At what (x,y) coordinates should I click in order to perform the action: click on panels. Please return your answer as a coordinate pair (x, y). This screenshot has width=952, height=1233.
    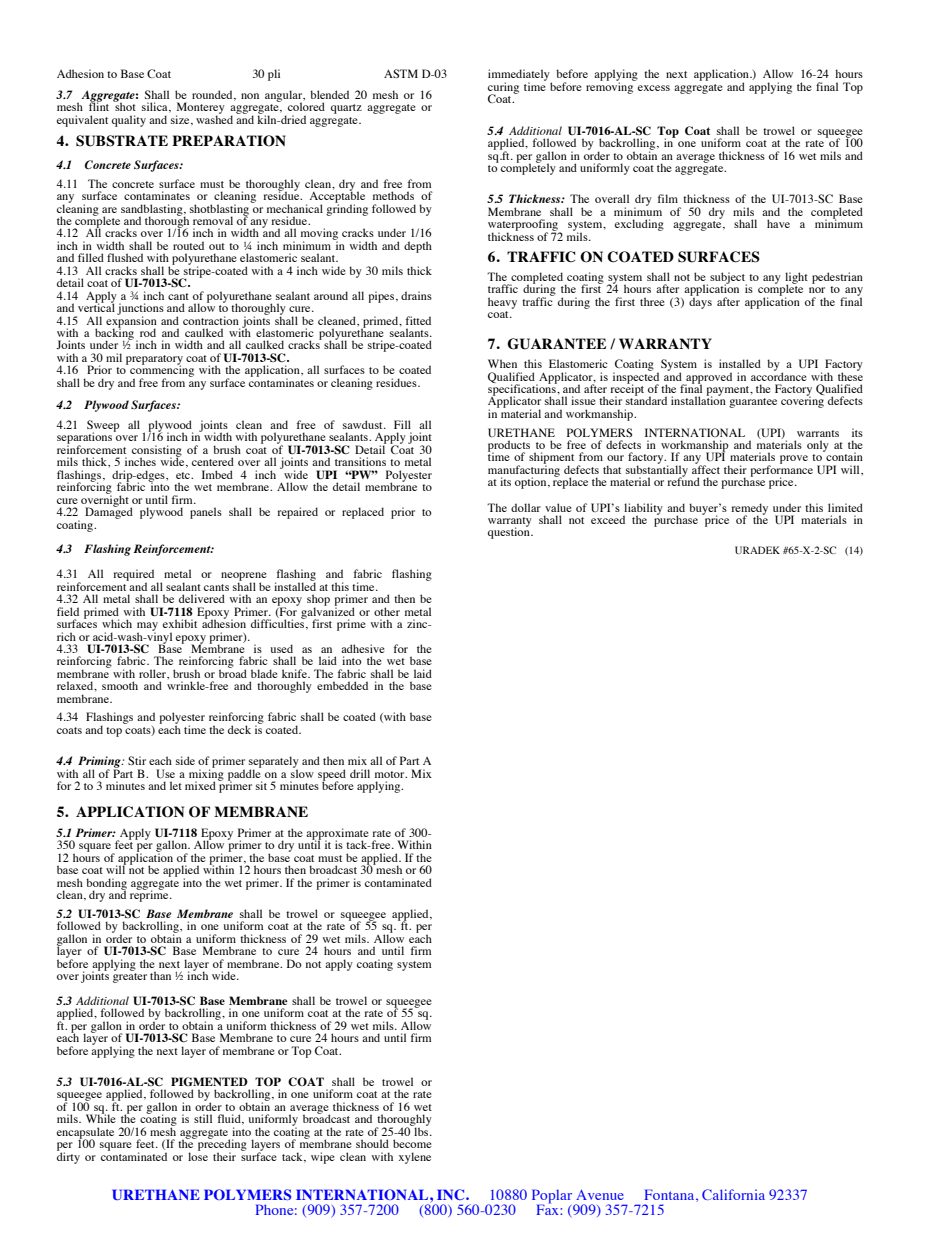
    Looking at the image, I should click on (206, 513).
